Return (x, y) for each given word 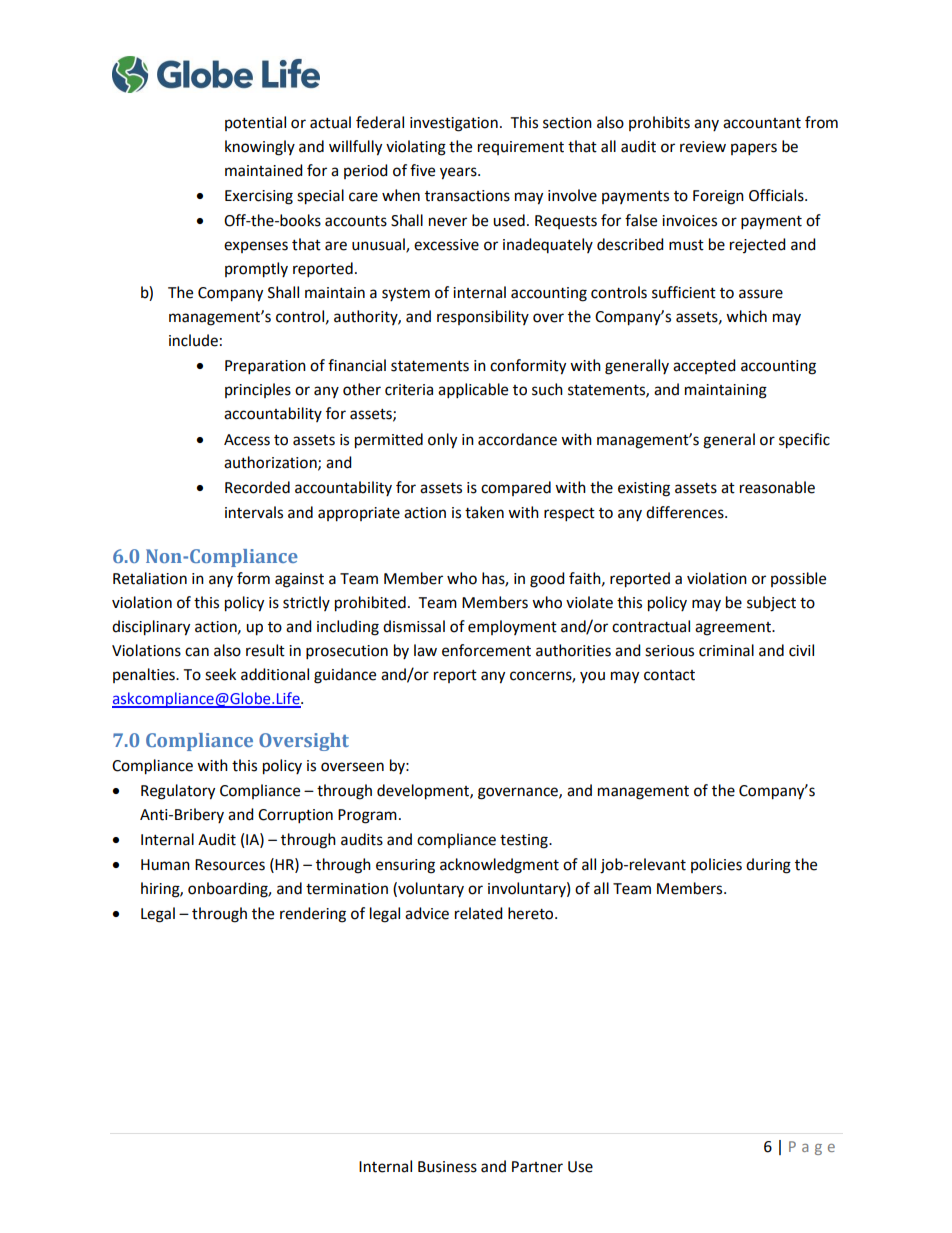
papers (754, 149)
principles (258, 390)
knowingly (260, 148)
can (197, 652)
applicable (473, 391)
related (479, 913)
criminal (726, 650)
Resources (230, 865)
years (459, 173)
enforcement (486, 650)
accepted (704, 366)
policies (716, 865)
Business (447, 1167)
